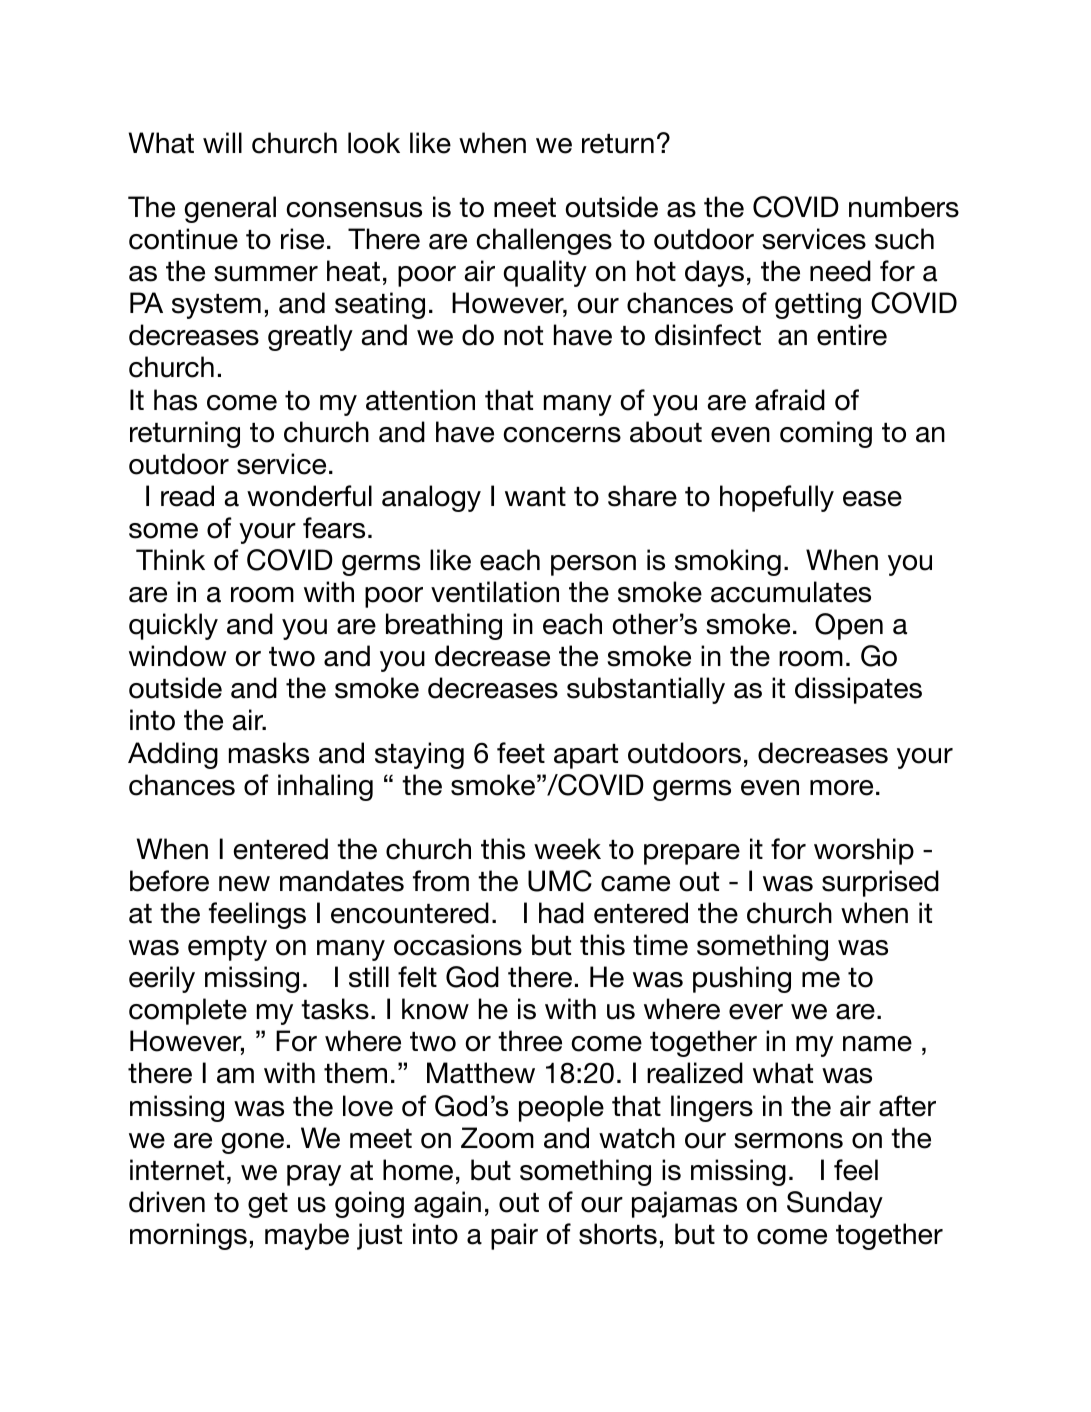  I want to click on numbers, so click(904, 207).
